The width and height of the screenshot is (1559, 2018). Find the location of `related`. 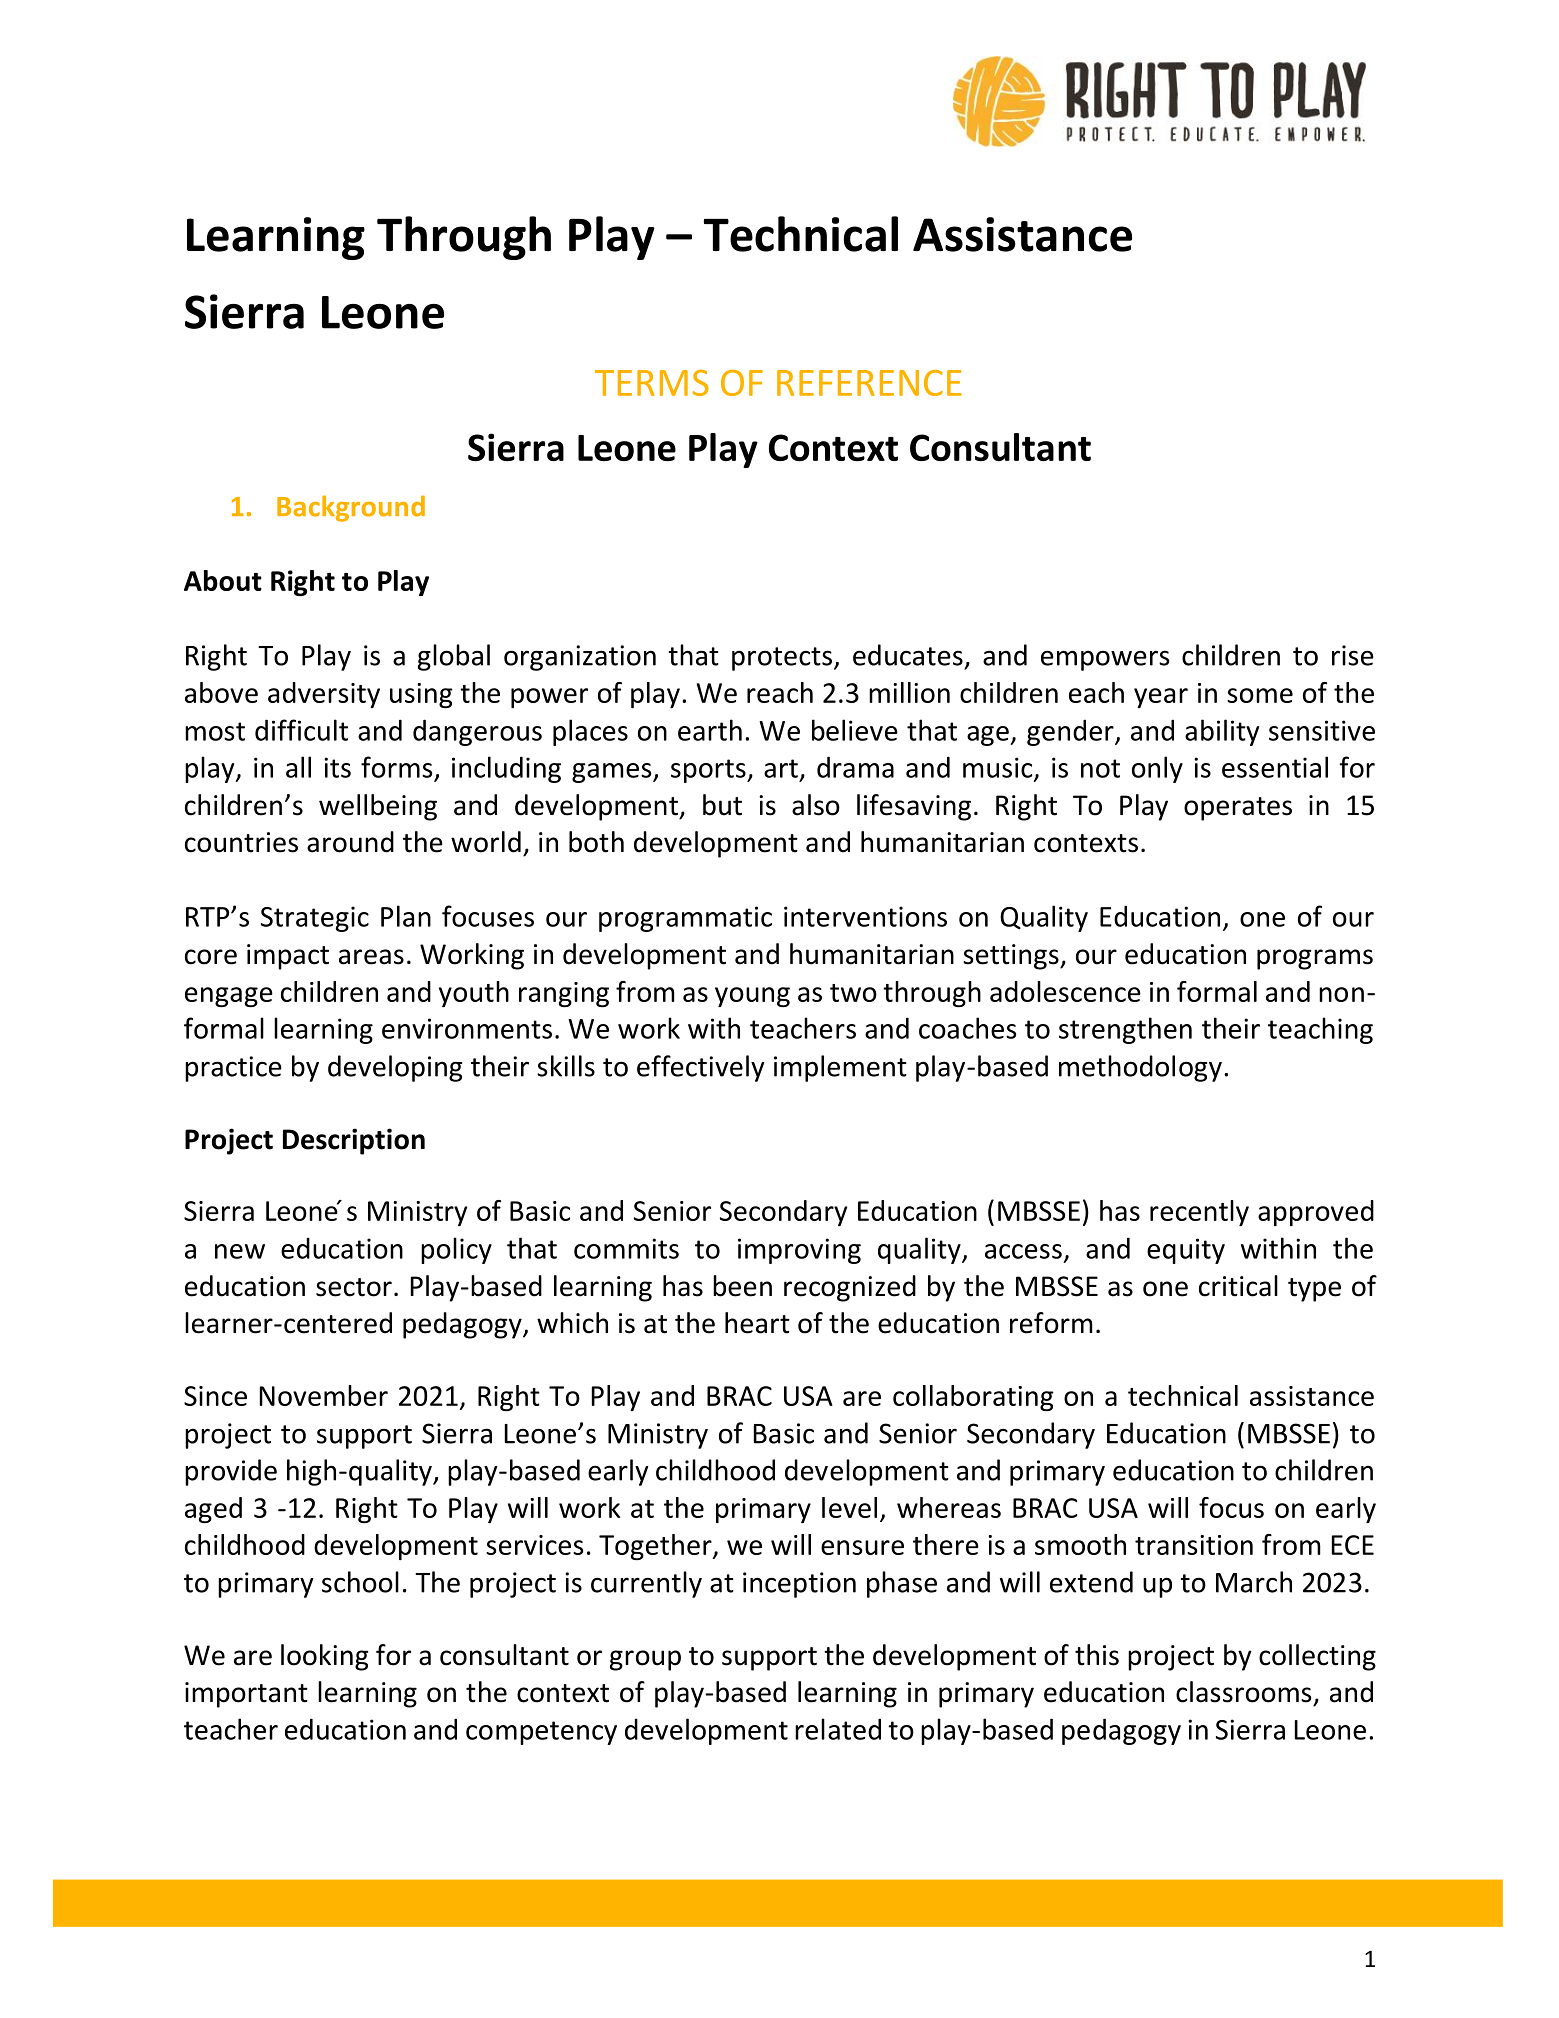

related is located at coordinates (838, 1729).
